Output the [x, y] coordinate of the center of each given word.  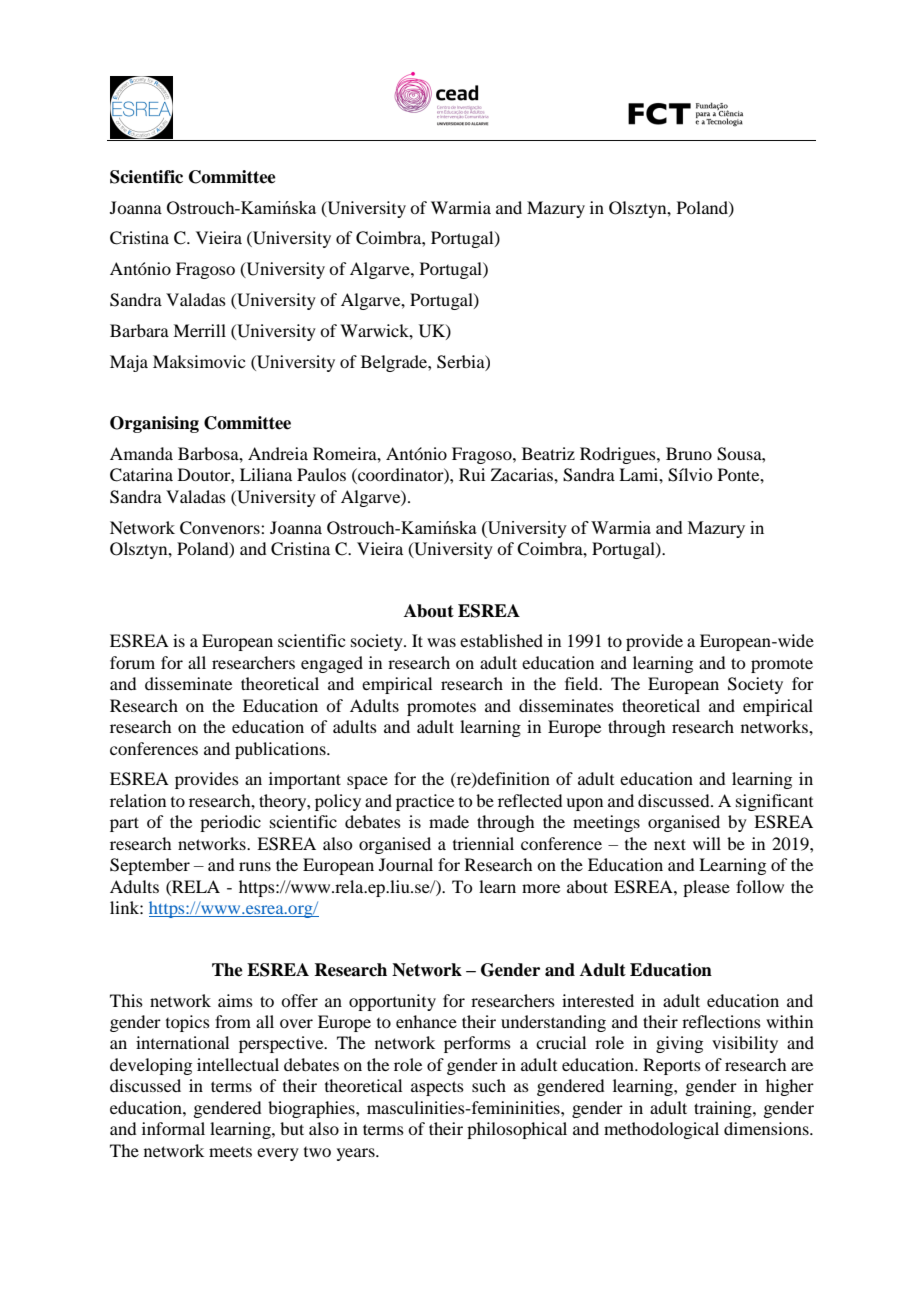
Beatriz [548, 453]
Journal [406, 864]
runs [255, 866]
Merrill [199, 330]
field [583, 683]
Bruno [689, 453]
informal [173, 1128]
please [706, 888]
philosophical [517, 1130]
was [441, 642]
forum [132, 662]
